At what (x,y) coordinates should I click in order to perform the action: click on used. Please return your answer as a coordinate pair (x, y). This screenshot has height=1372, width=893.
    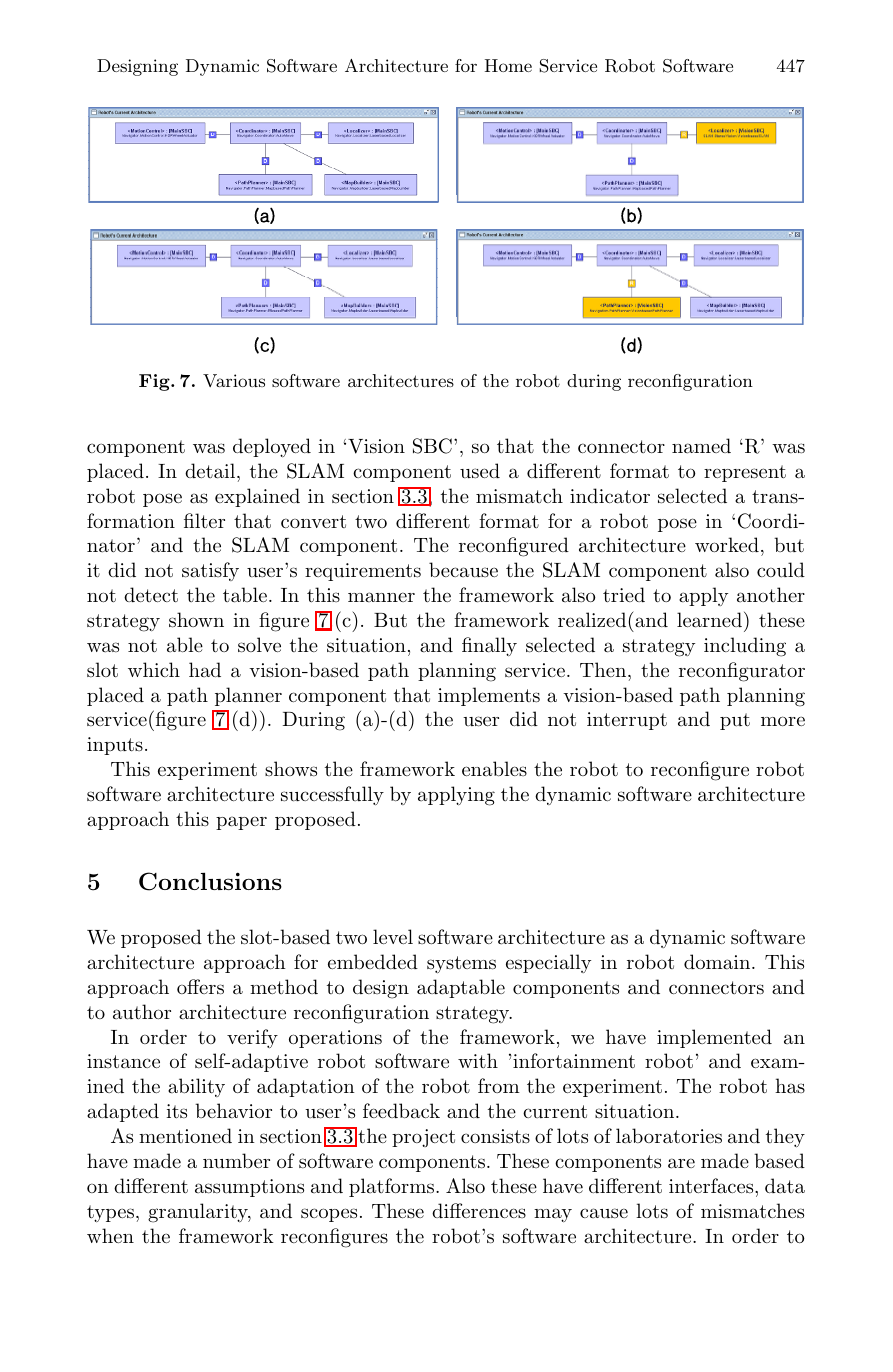
    Looking at the image, I should click on (480, 471).
